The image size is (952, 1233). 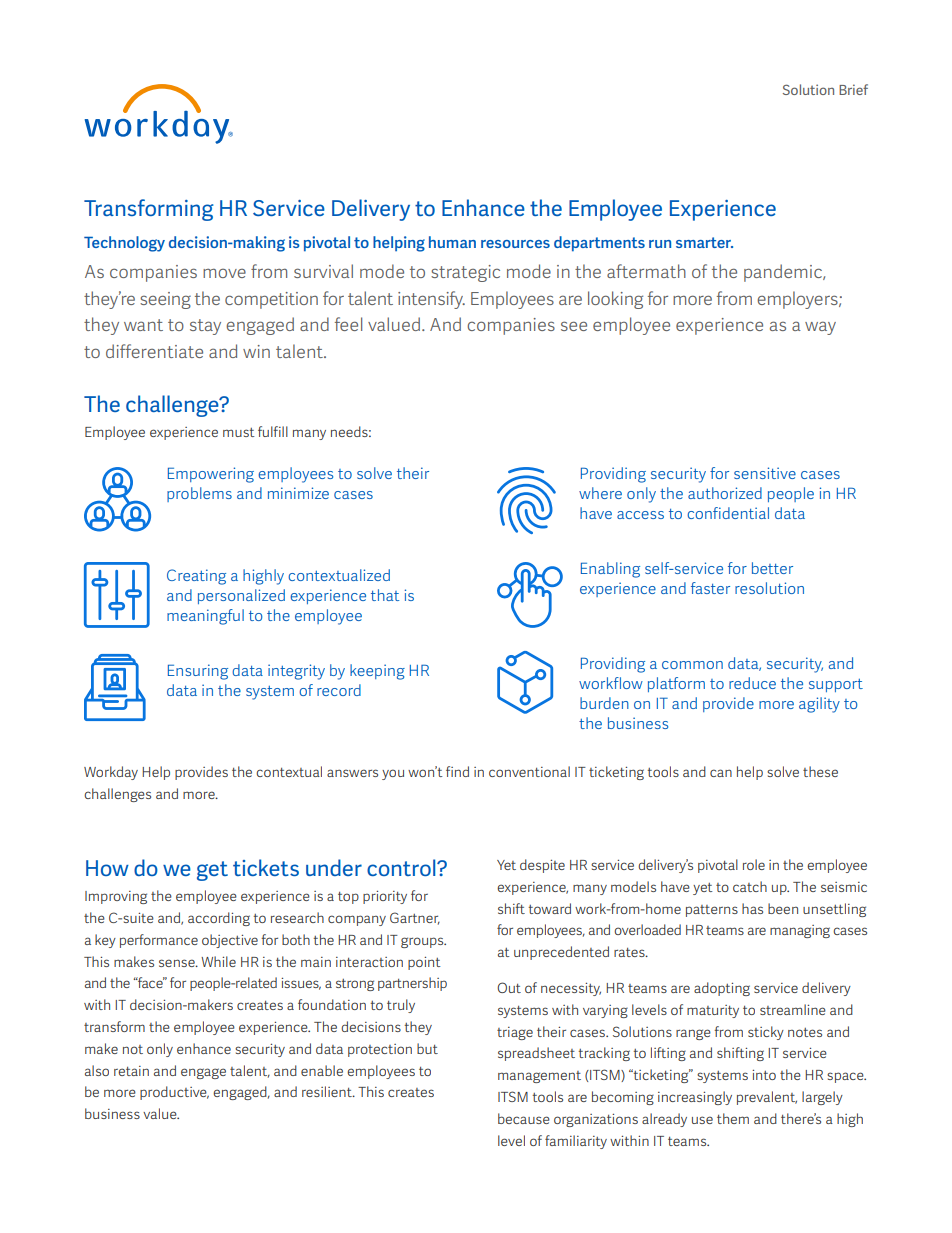 What do you see at coordinates (124, 244) in the screenshot?
I see `Technology` at bounding box center [124, 244].
